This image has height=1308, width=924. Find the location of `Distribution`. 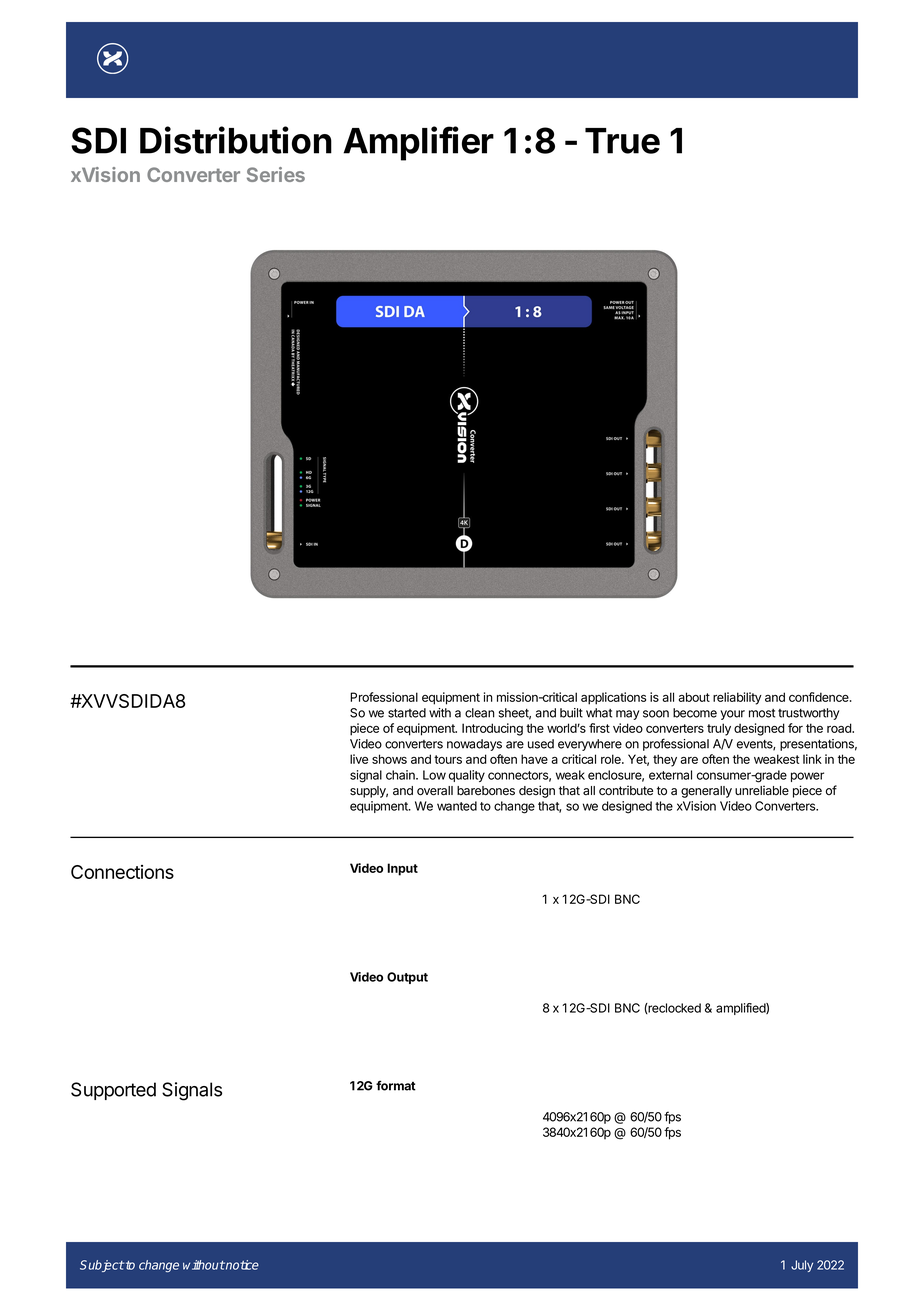

Distribution is located at coordinates (236, 140).
